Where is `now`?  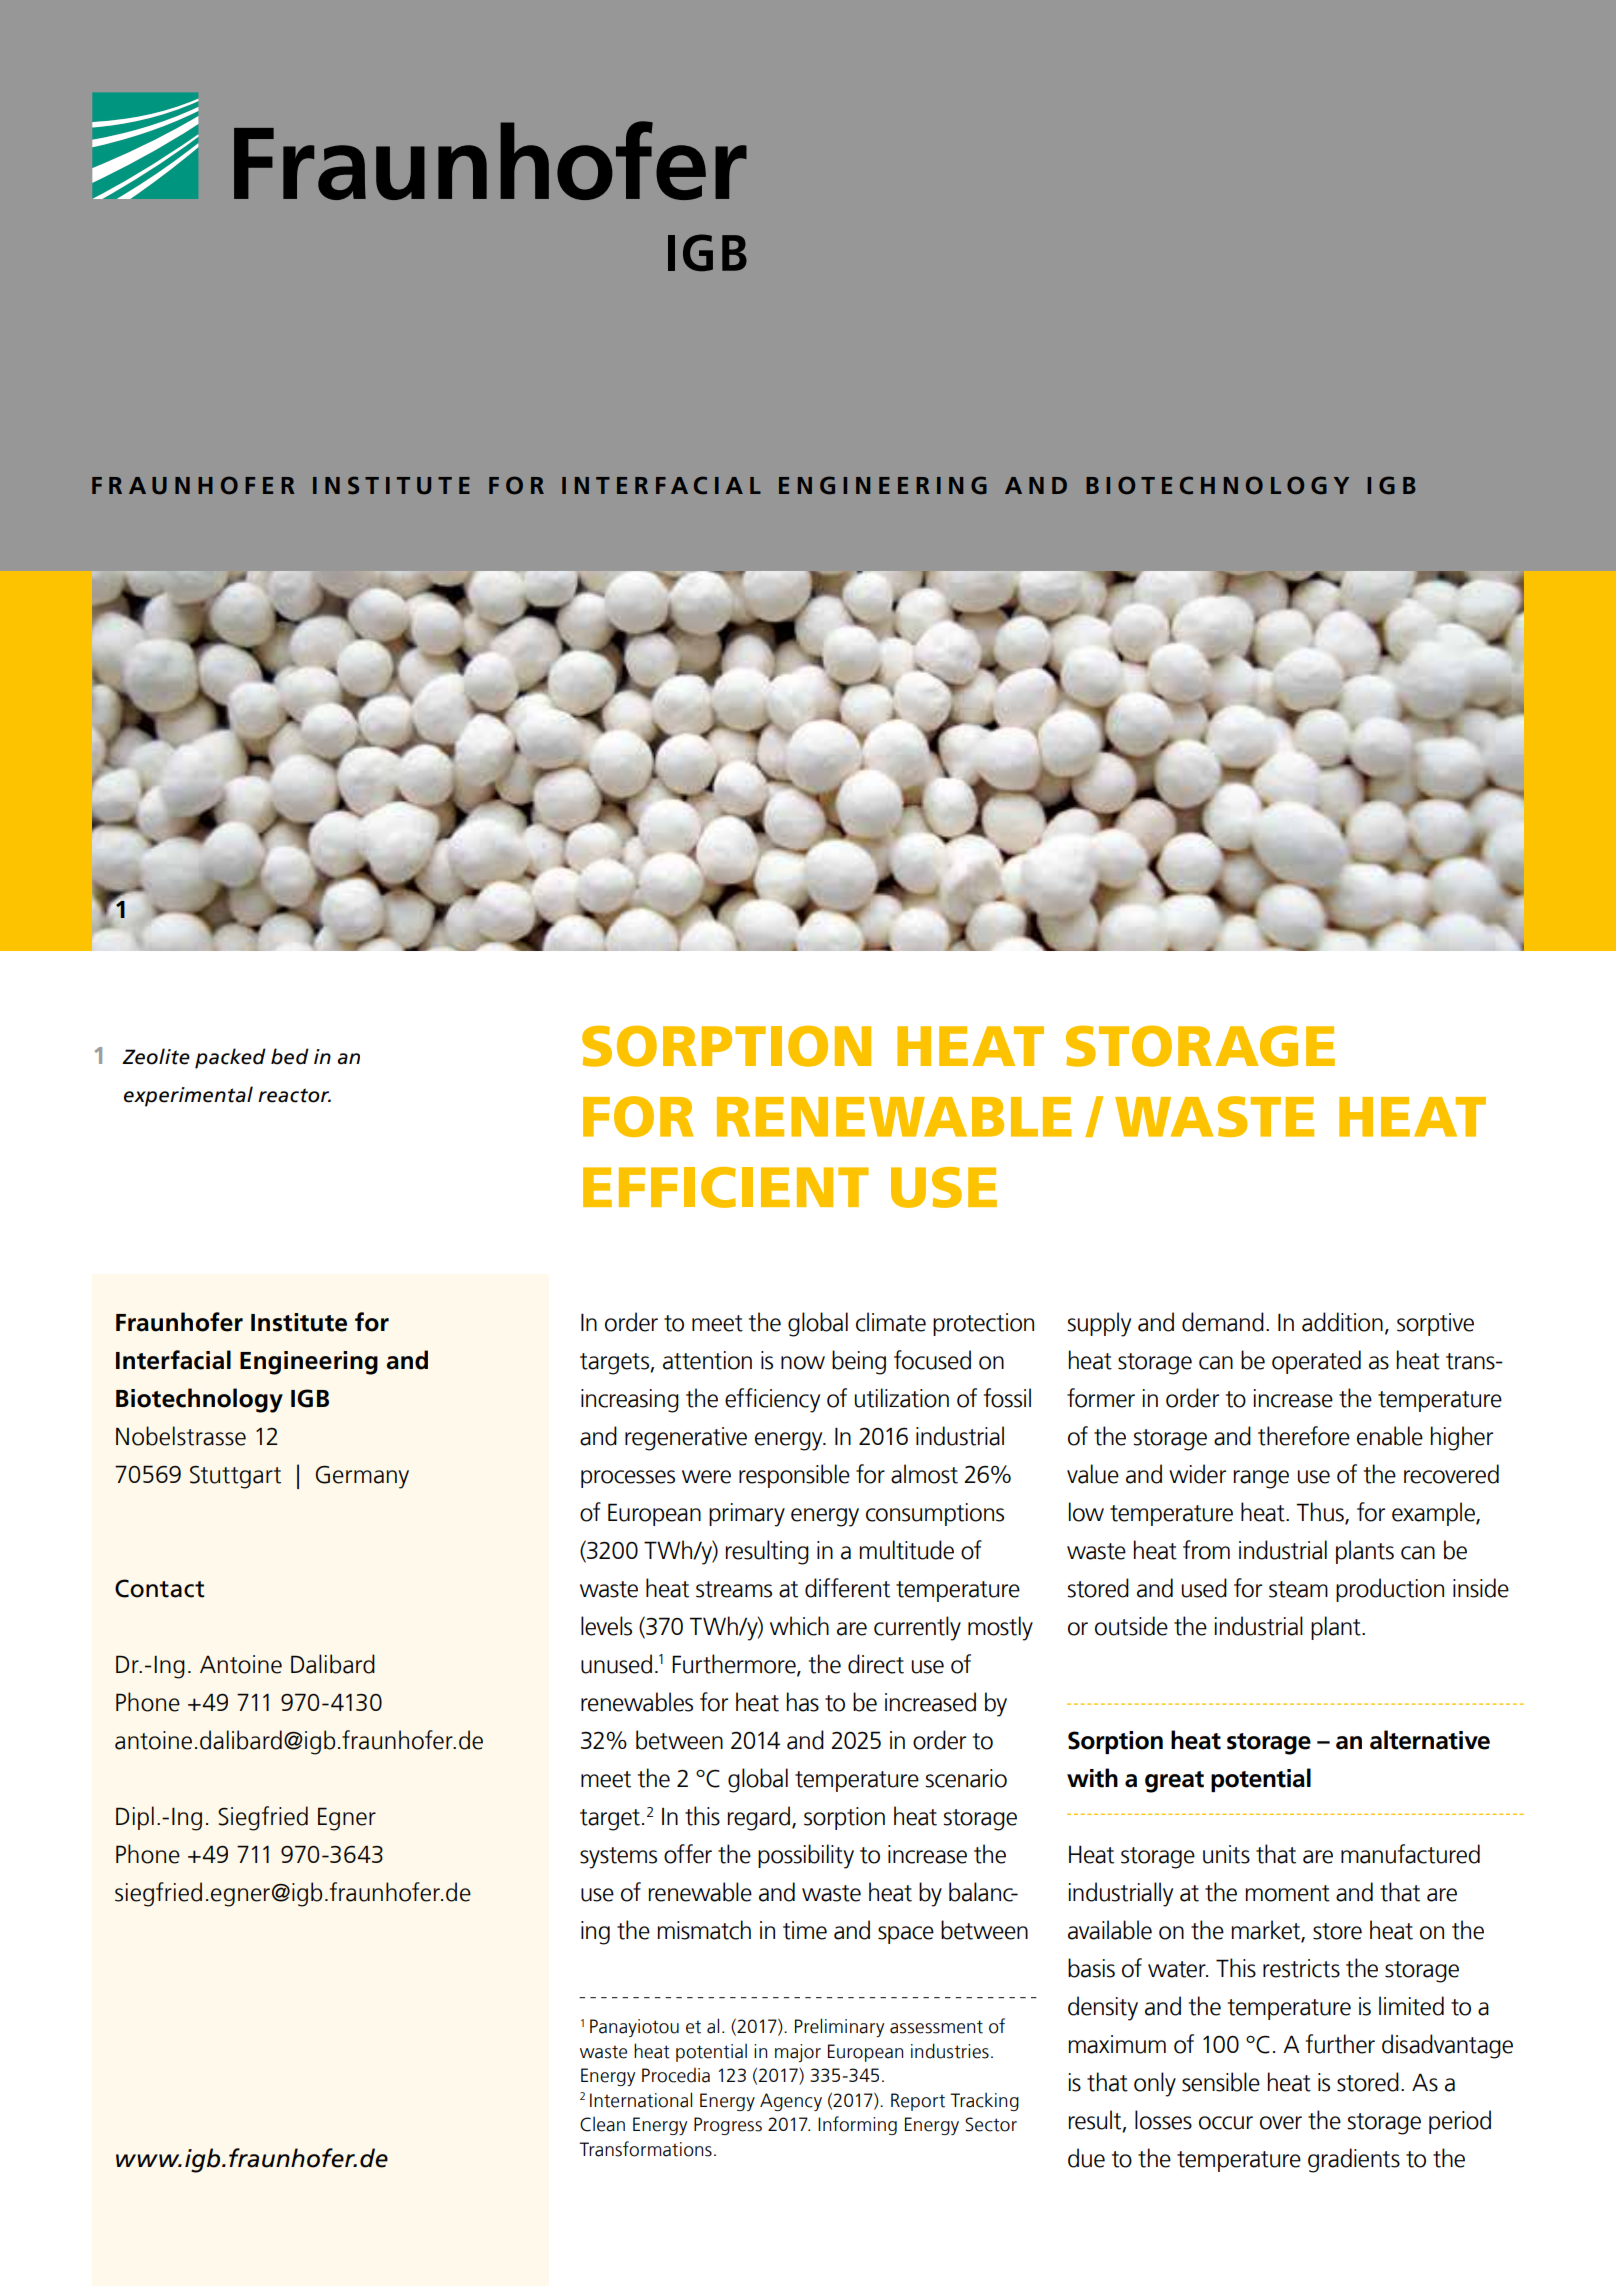 now is located at coordinates (803, 1363).
